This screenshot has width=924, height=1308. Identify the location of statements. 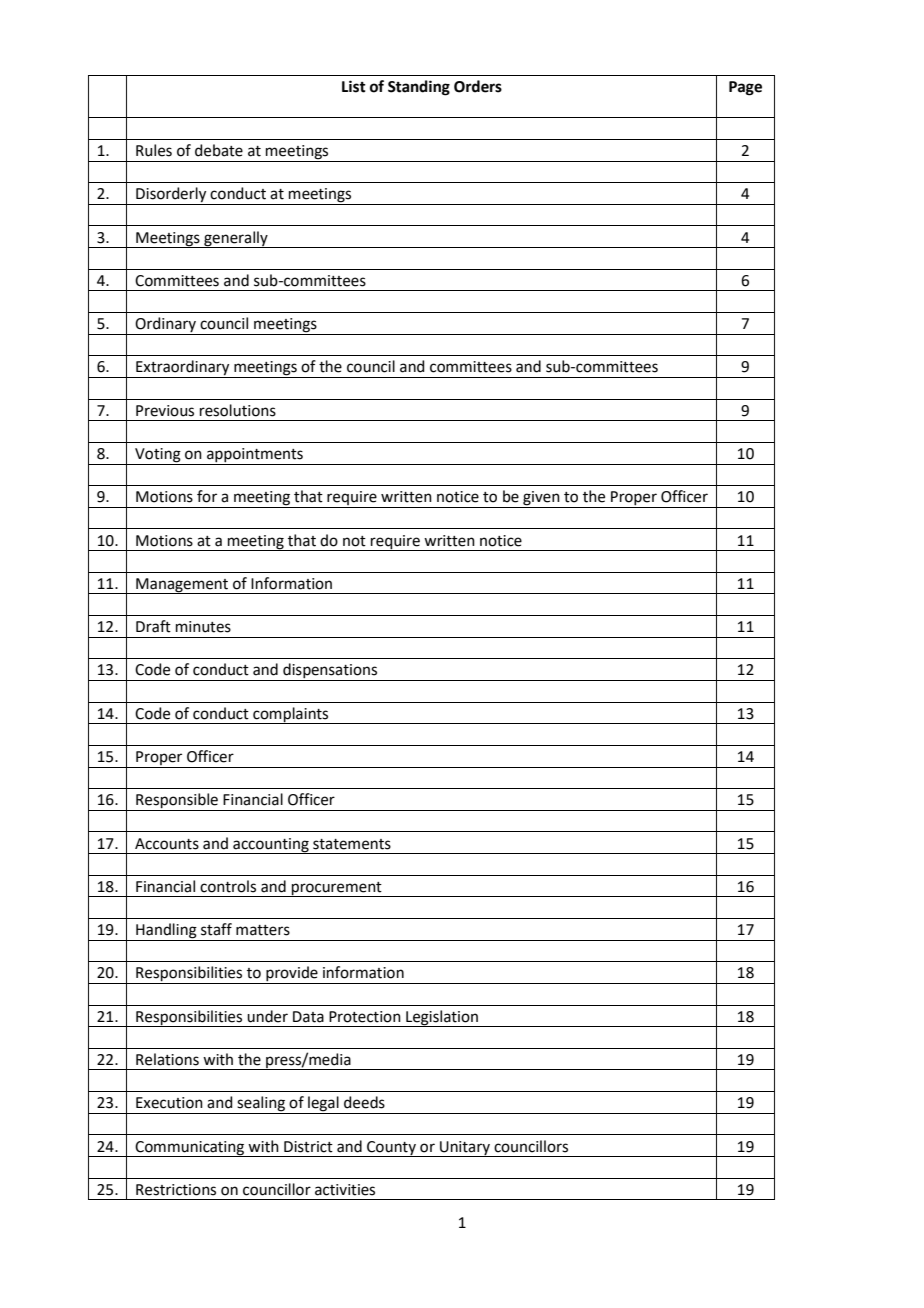
(352, 844).
